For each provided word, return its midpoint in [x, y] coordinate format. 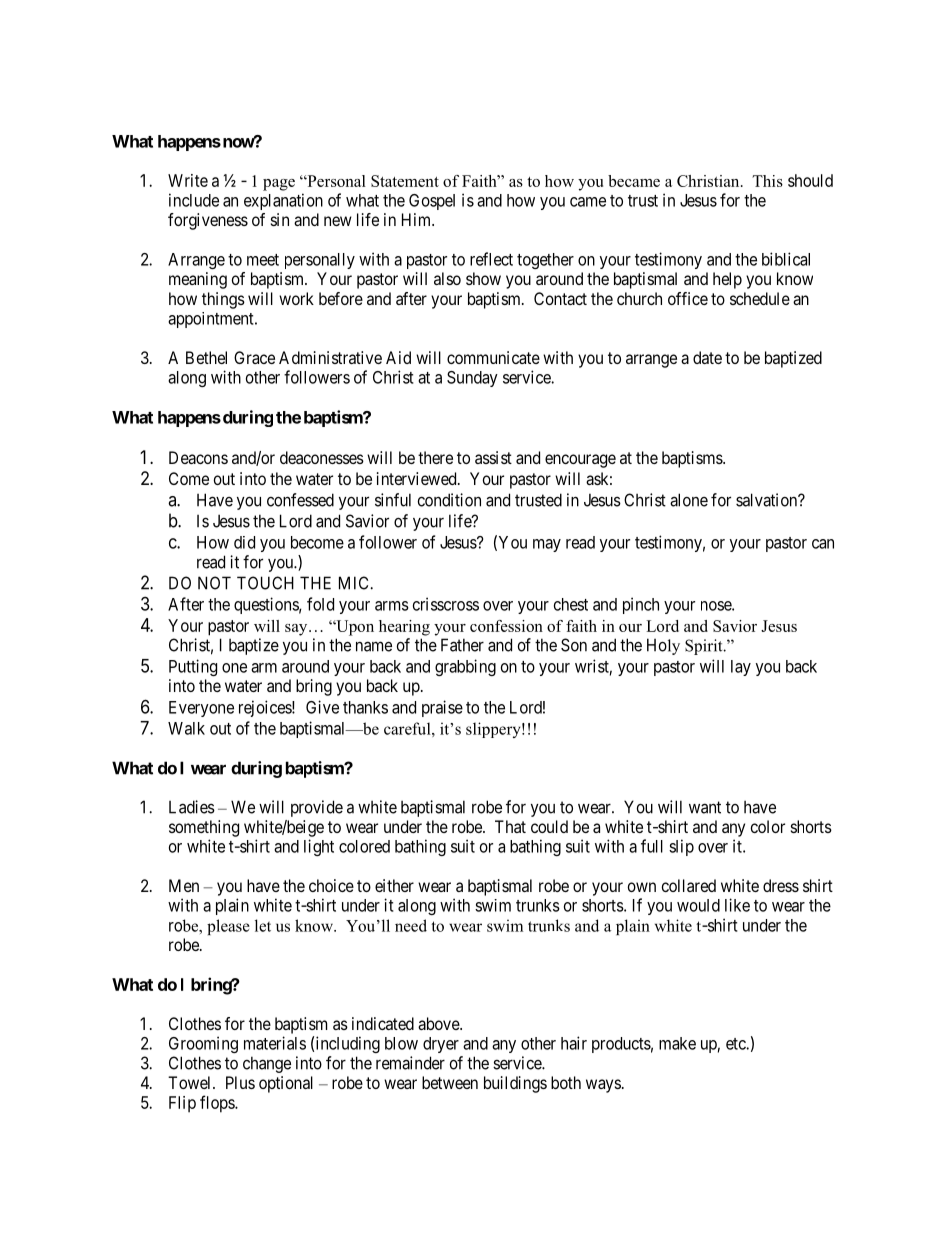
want [705, 807]
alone [689, 500]
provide [317, 808]
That [510, 826]
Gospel [432, 202]
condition [449, 500]
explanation [283, 201]
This [767, 181]
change [267, 1064]
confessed [300, 500]
